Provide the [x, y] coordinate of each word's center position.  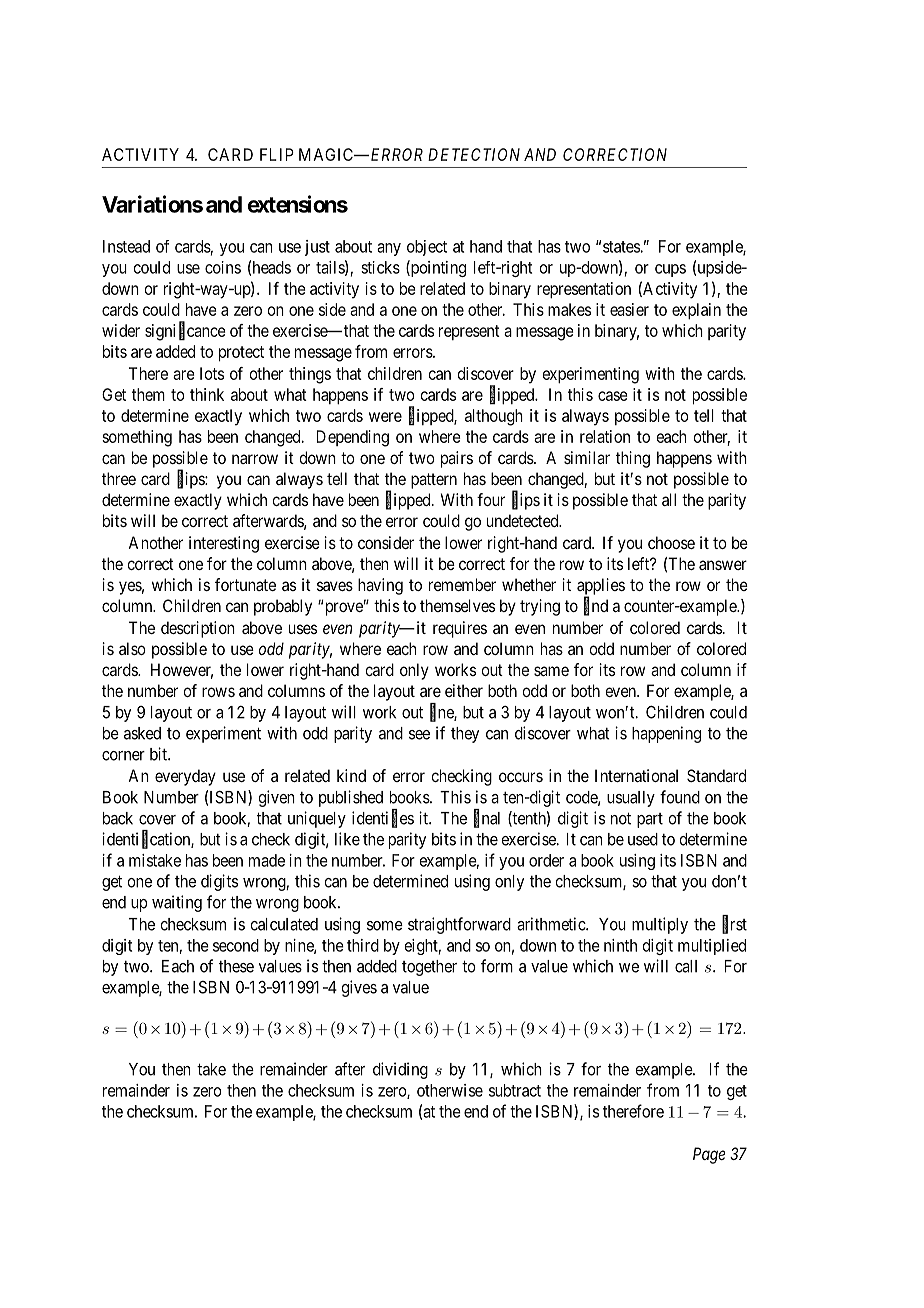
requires [460, 629]
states [622, 247]
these [236, 966]
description [198, 629]
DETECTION [474, 154]
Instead [126, 246]
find [596, 606]
